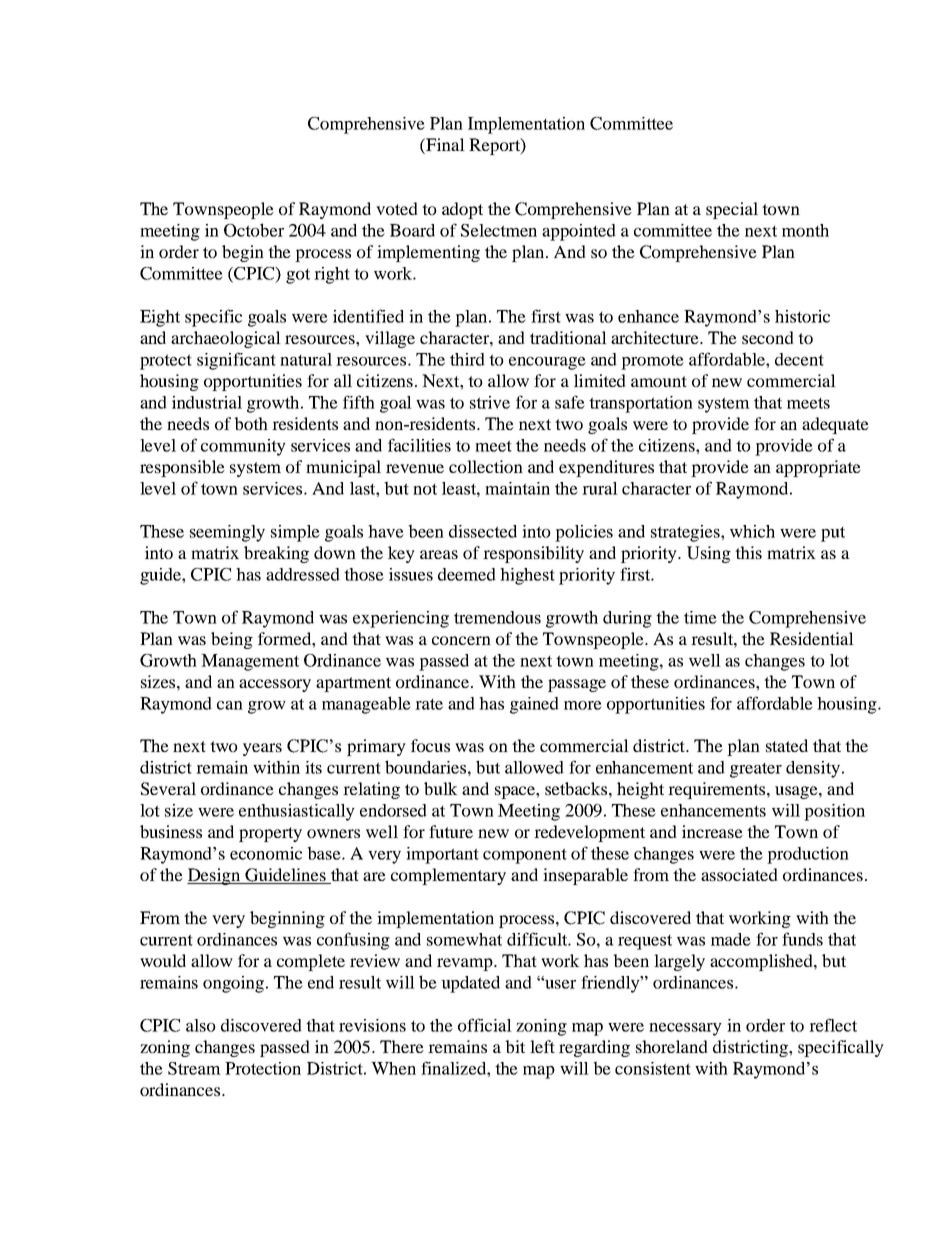 This image has height=1233, width=952. I want to click on collection, so click(486, 466).
